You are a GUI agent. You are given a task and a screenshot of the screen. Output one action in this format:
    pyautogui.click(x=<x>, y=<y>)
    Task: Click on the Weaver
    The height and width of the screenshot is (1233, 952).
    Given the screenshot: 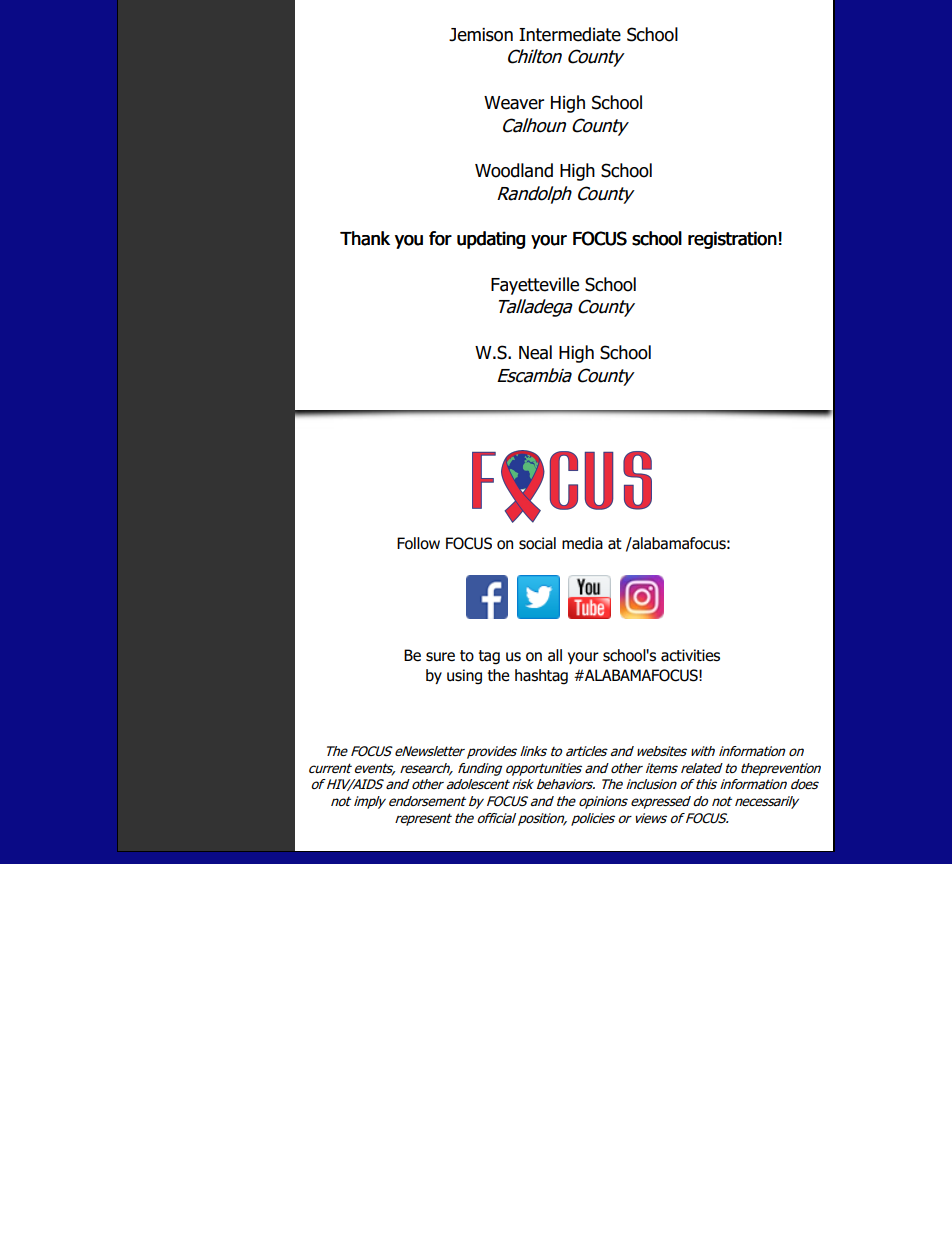 What is the action you would take?
    pyautogui.click(x=514, y=103)
